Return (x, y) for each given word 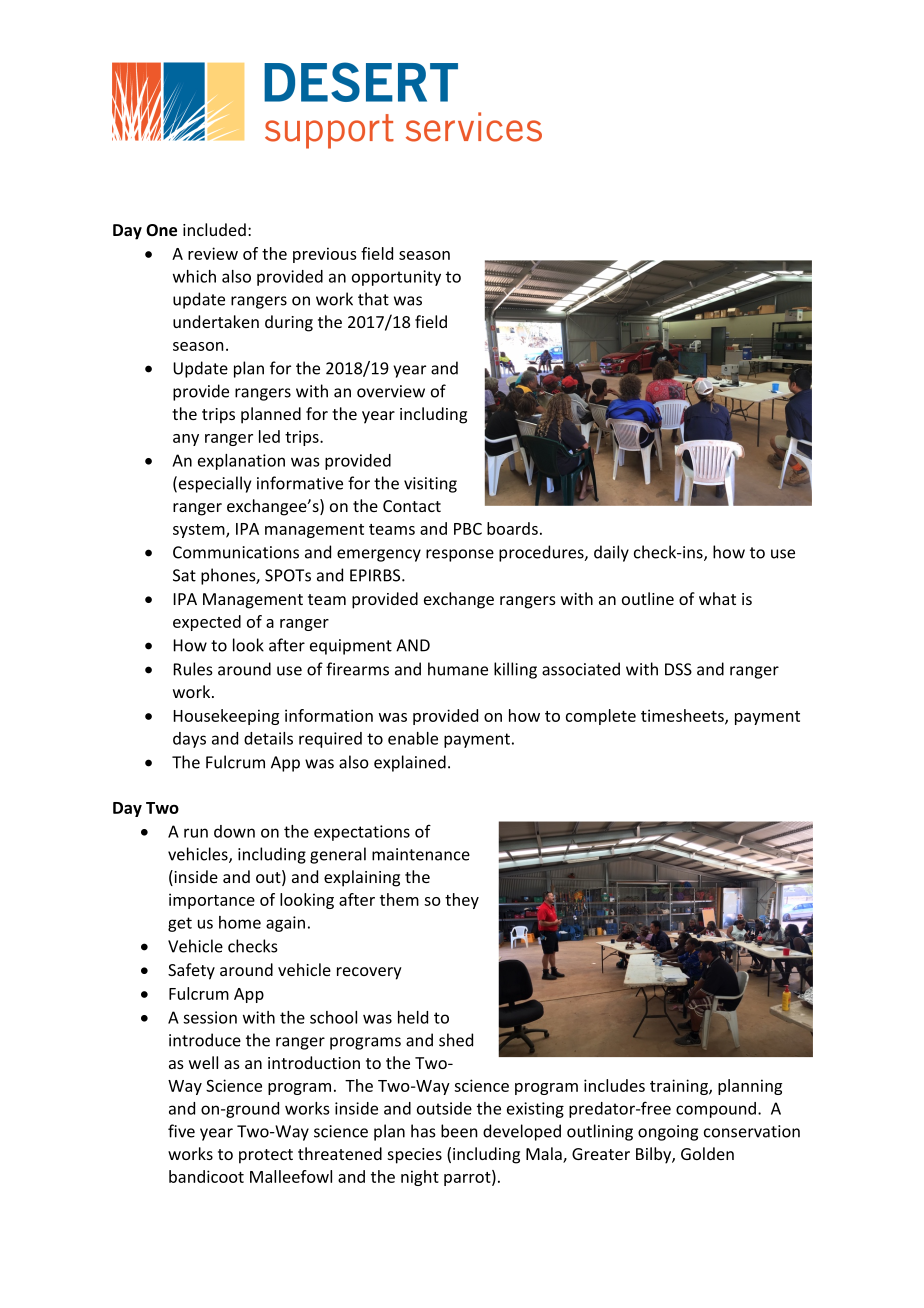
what (717, 598)
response (460, 555)
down (234, 831)
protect (266, 1156)
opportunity (396, 278)
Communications (236, 552)
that (373, 299)
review (213, 253)
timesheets (683, 716)
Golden (707, 1153)
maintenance (421, 854)
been (459, 1131)
